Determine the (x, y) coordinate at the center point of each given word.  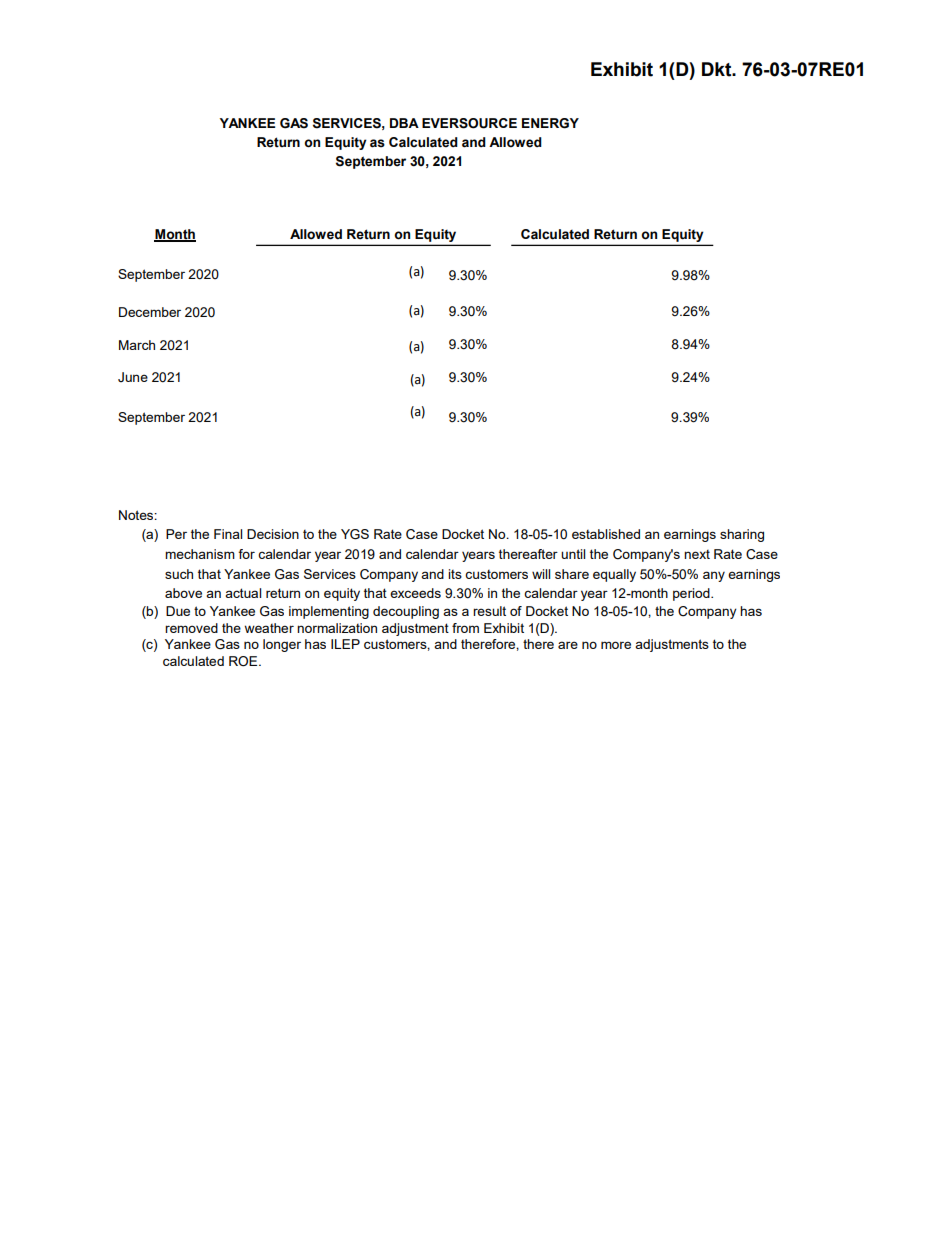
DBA (404, 123)
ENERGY (550, 123)
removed (191, 628)
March (137, 345)
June (133, 377)
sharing (742, 535)
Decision (273, 534)
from (465, 628)
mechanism (200, 554)
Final (228, 534)
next (697, 554)
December (150, 312)
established (606, 534)
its (455, 574)
